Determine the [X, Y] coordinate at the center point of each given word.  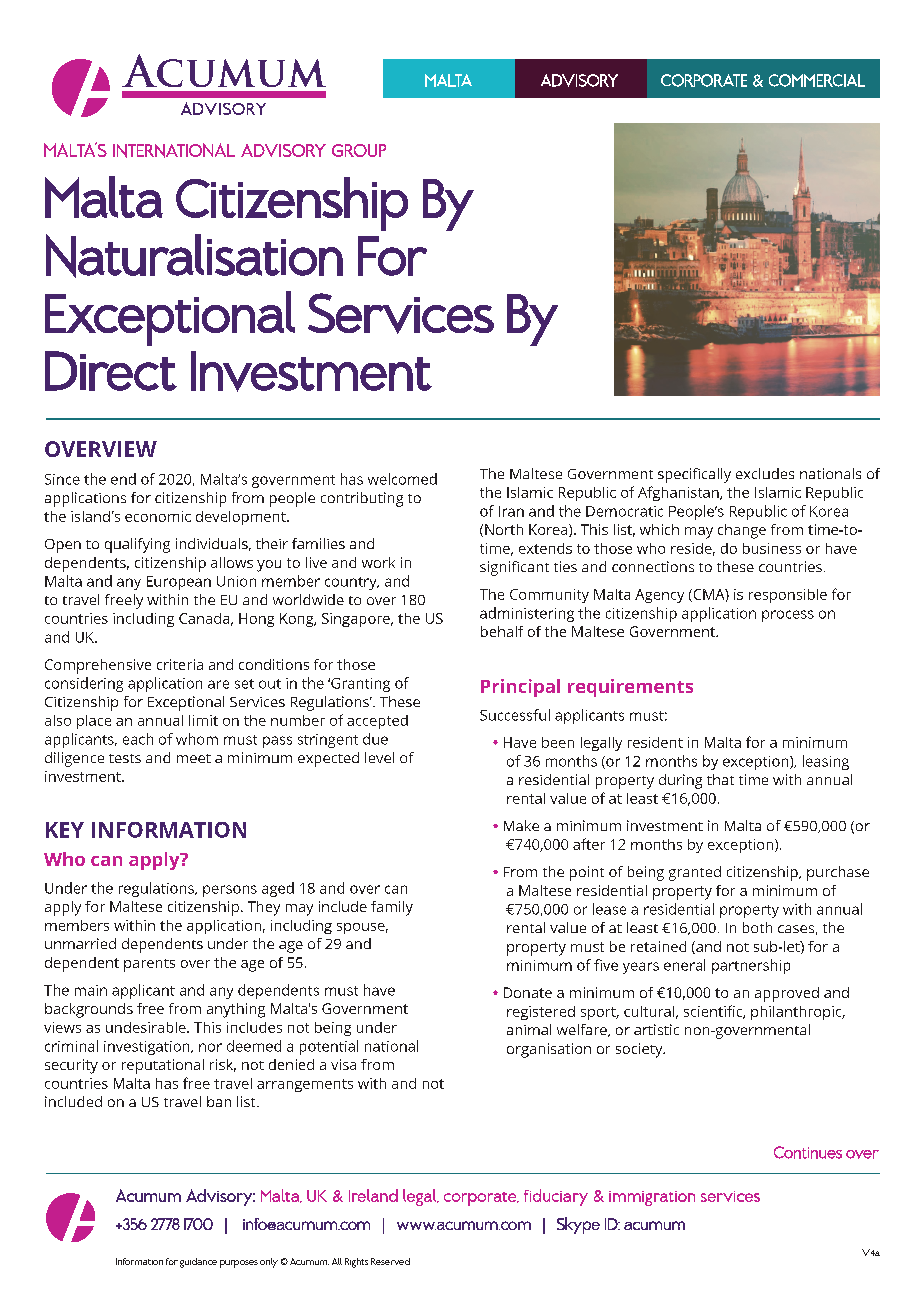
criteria [180, 664]
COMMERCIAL [817, 80]
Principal [520, 688]
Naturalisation [194, 256]
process [788, 616]
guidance [198, 1263]
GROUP [359, 150]
